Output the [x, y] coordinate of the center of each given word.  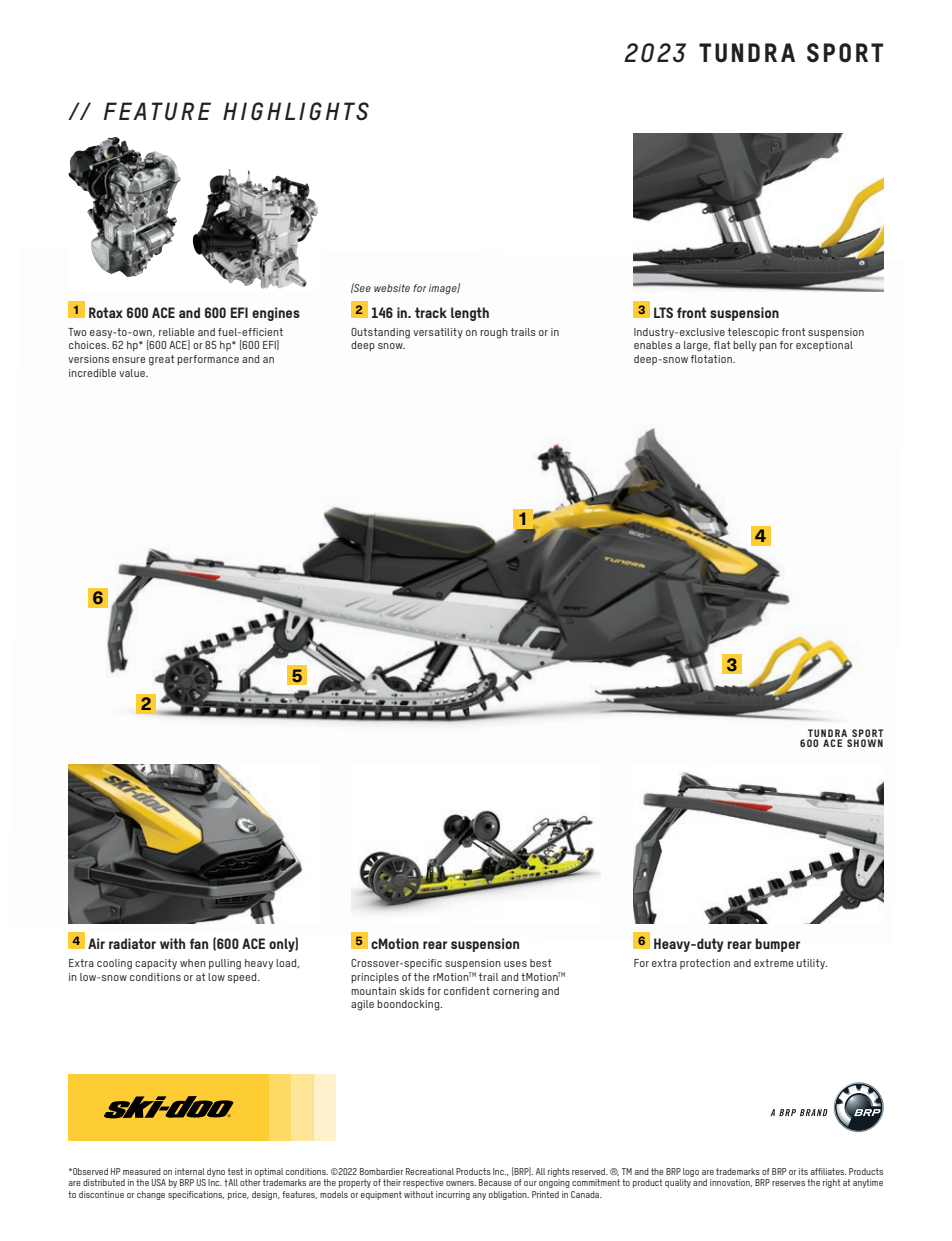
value [133, 373]
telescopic [753, 333]
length [470, 314]
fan [198, 943]
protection [705, 964]
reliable [176, 332]
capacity [156, 964]
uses [515, 964]
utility [812, 964]
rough [494, 333]
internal [190, 1171]
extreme [773, 963]
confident [467, 991]
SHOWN [865, 743]
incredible [92, 373]
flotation [712, 359]
